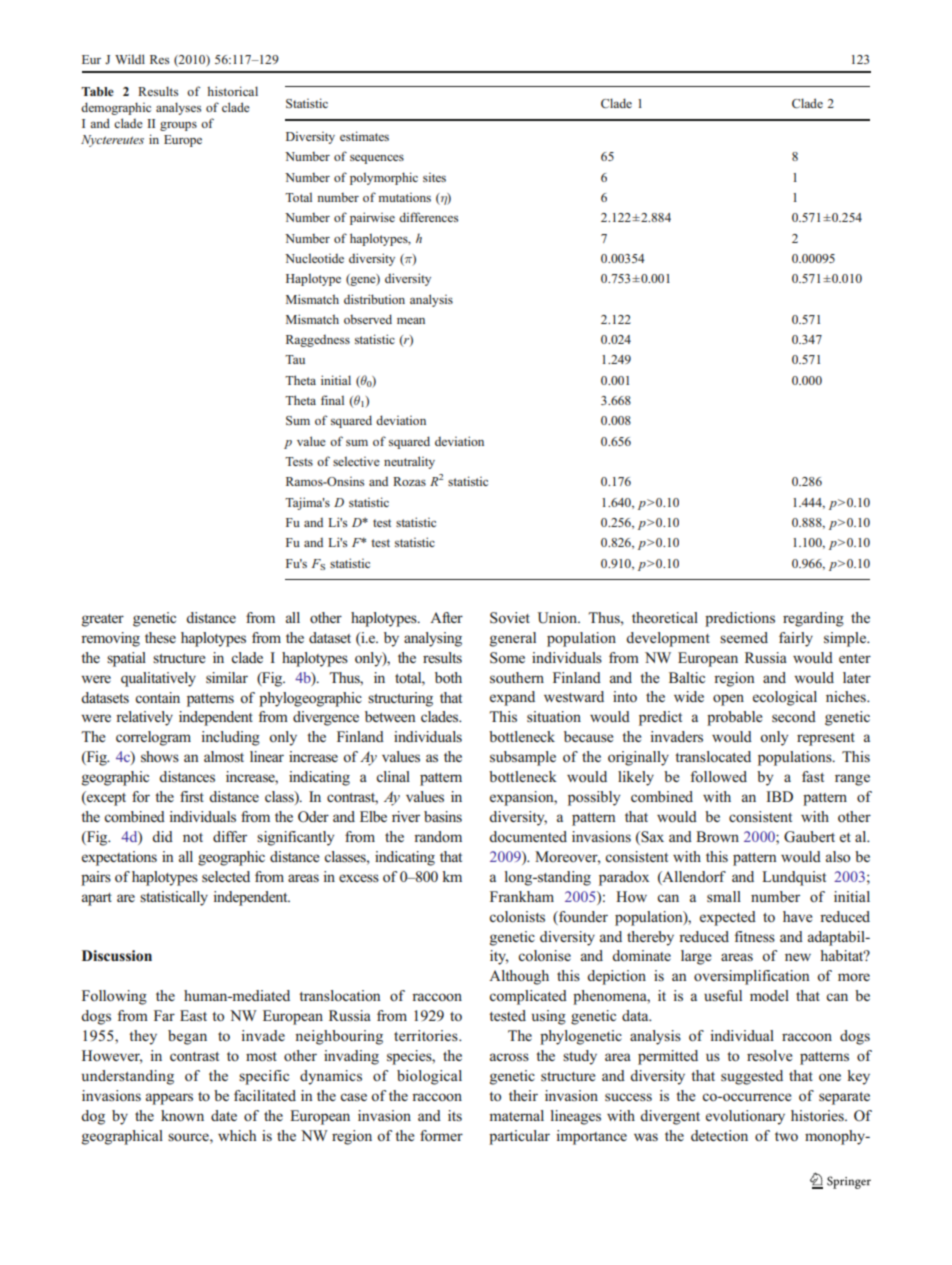  Describe the element at coordinates (434, 177) in the document. I see `sites` at that location.
